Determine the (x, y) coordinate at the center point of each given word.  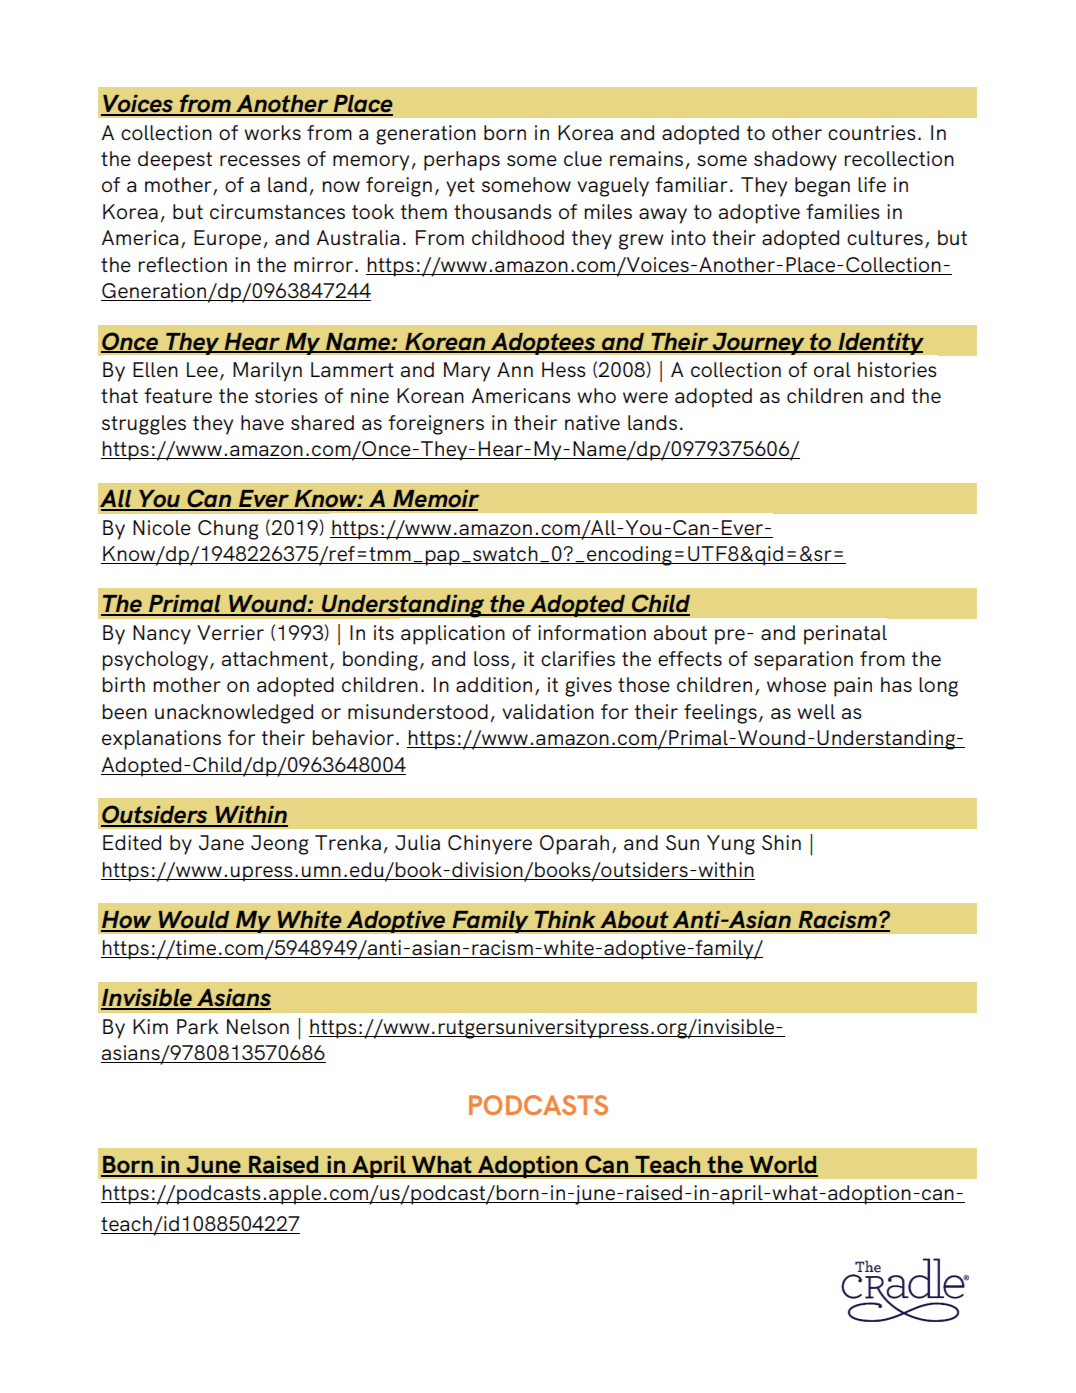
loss (493, 660)
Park (198, 1026)
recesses (260, 160)
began (822, 187)
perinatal (845, 635)
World (782, 1166)
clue (583, 158)
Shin (781, 842)
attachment (275, 658)
